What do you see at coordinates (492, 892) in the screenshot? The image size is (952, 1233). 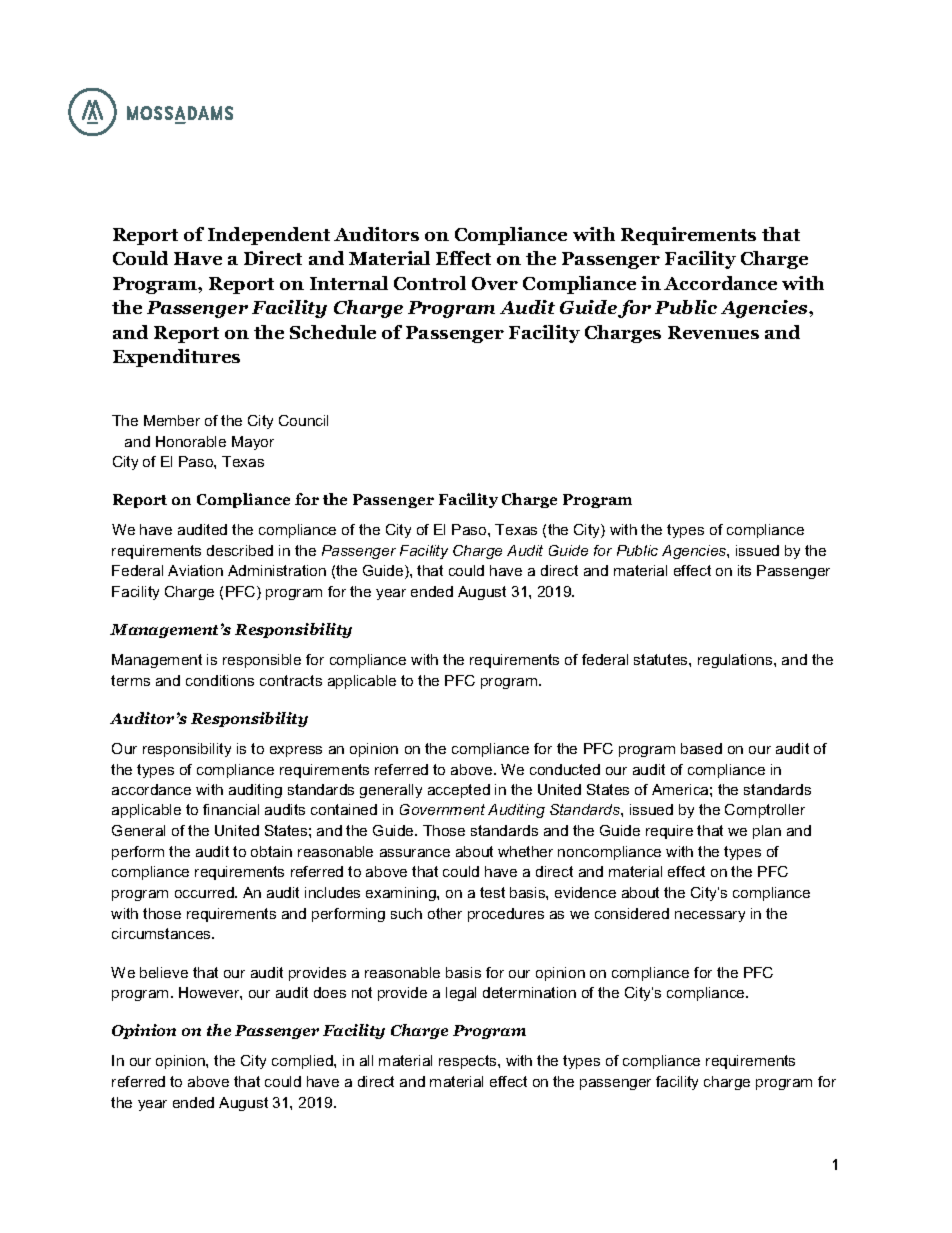 I see `test` at bounding box center [492, 892].
